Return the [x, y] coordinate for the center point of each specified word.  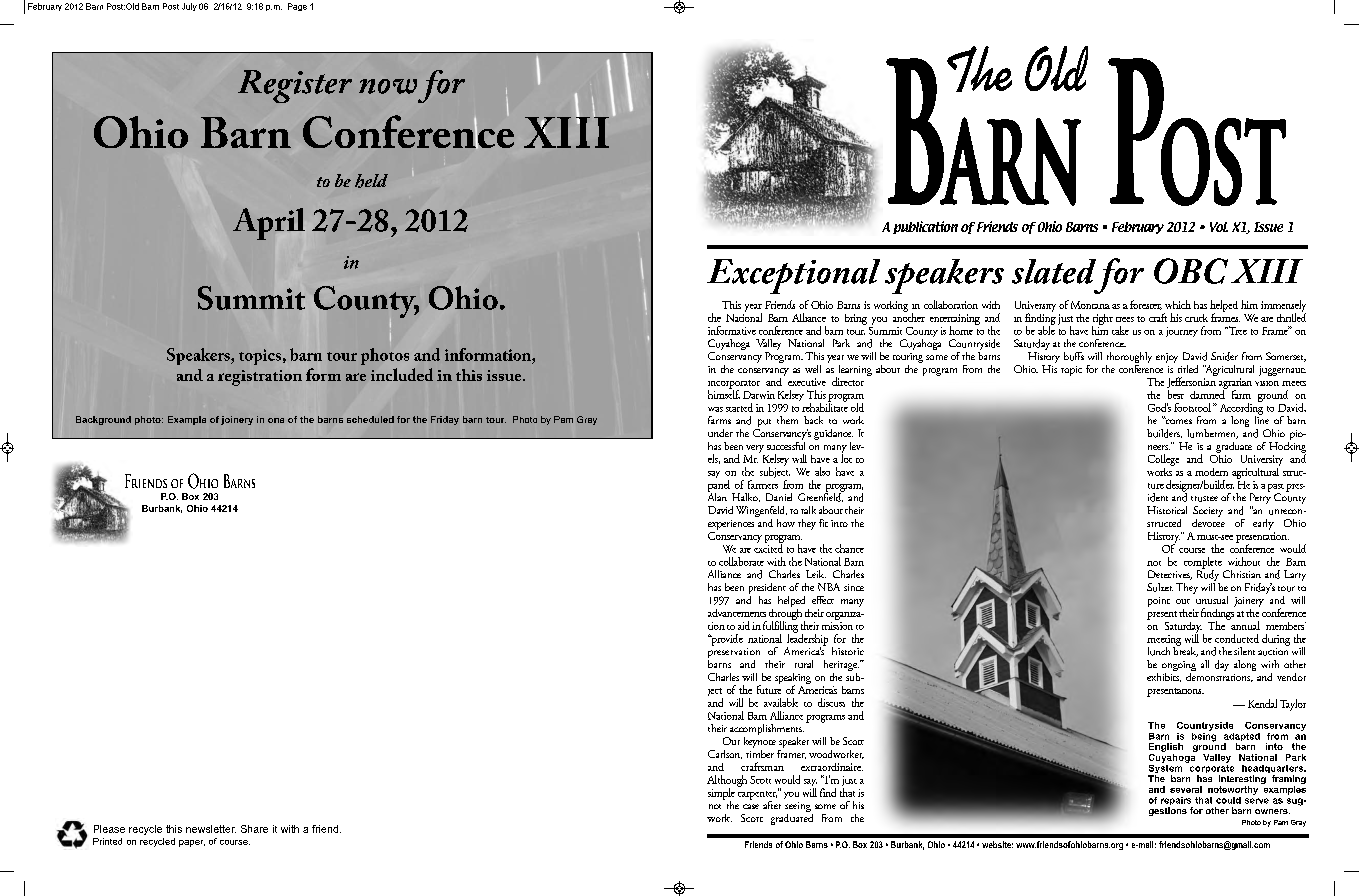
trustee [1204, 499]
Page [297, 7]
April [269, 224]
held [371, 181]
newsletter [211, 829]
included [402, 374]
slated [1054, 271]
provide [726, 640]
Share [254, 829]
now [388, 86]
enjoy [1167, 358]
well [813, 369]
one [276, 420]
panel [720, 485]
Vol [1219, 227]
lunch [1159, 651]
